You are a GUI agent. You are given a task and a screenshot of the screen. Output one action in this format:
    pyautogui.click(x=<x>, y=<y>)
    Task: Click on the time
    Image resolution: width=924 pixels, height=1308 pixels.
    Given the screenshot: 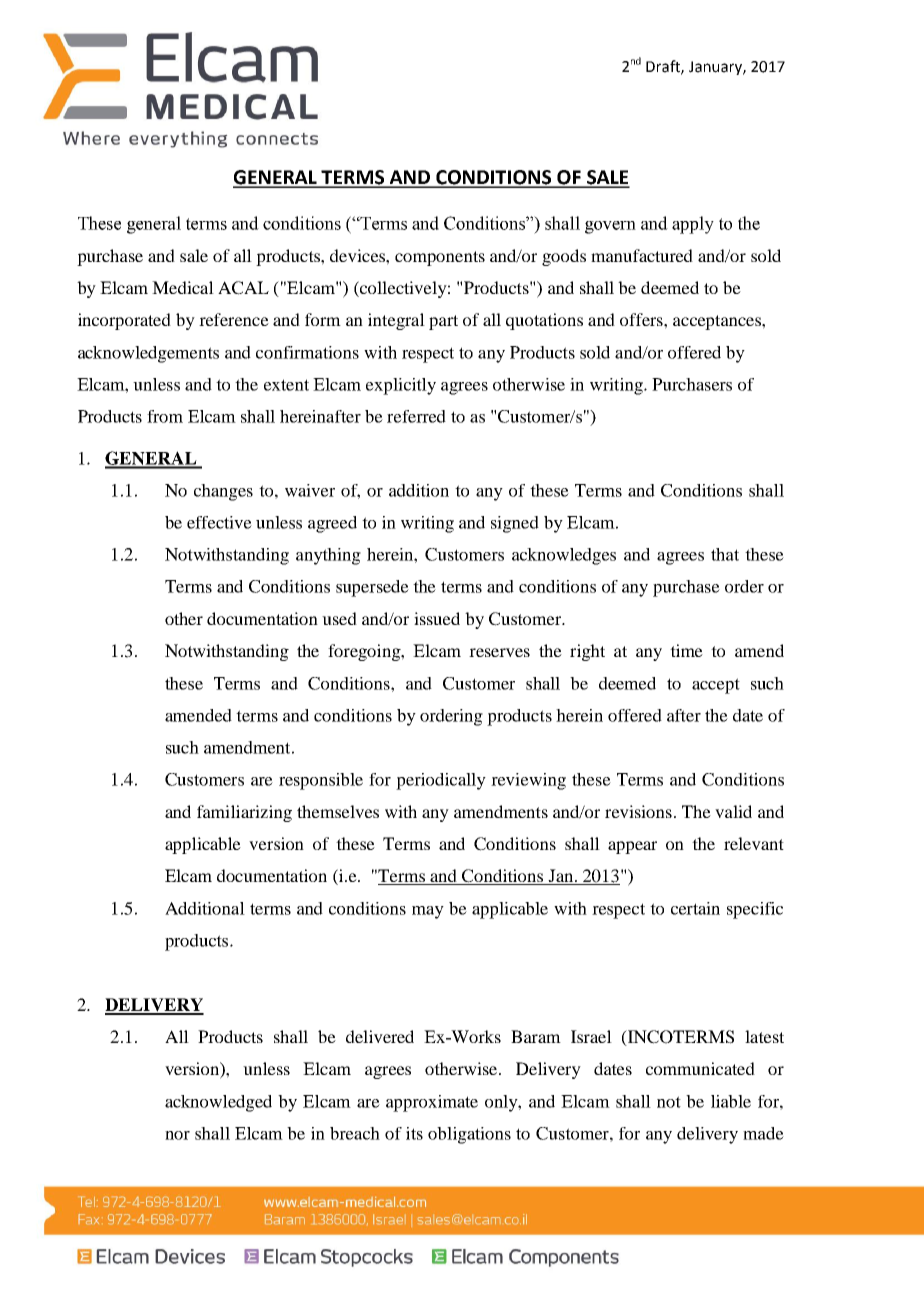 What is the action you would take?
    pyautogui.click(x=686, y=650)
